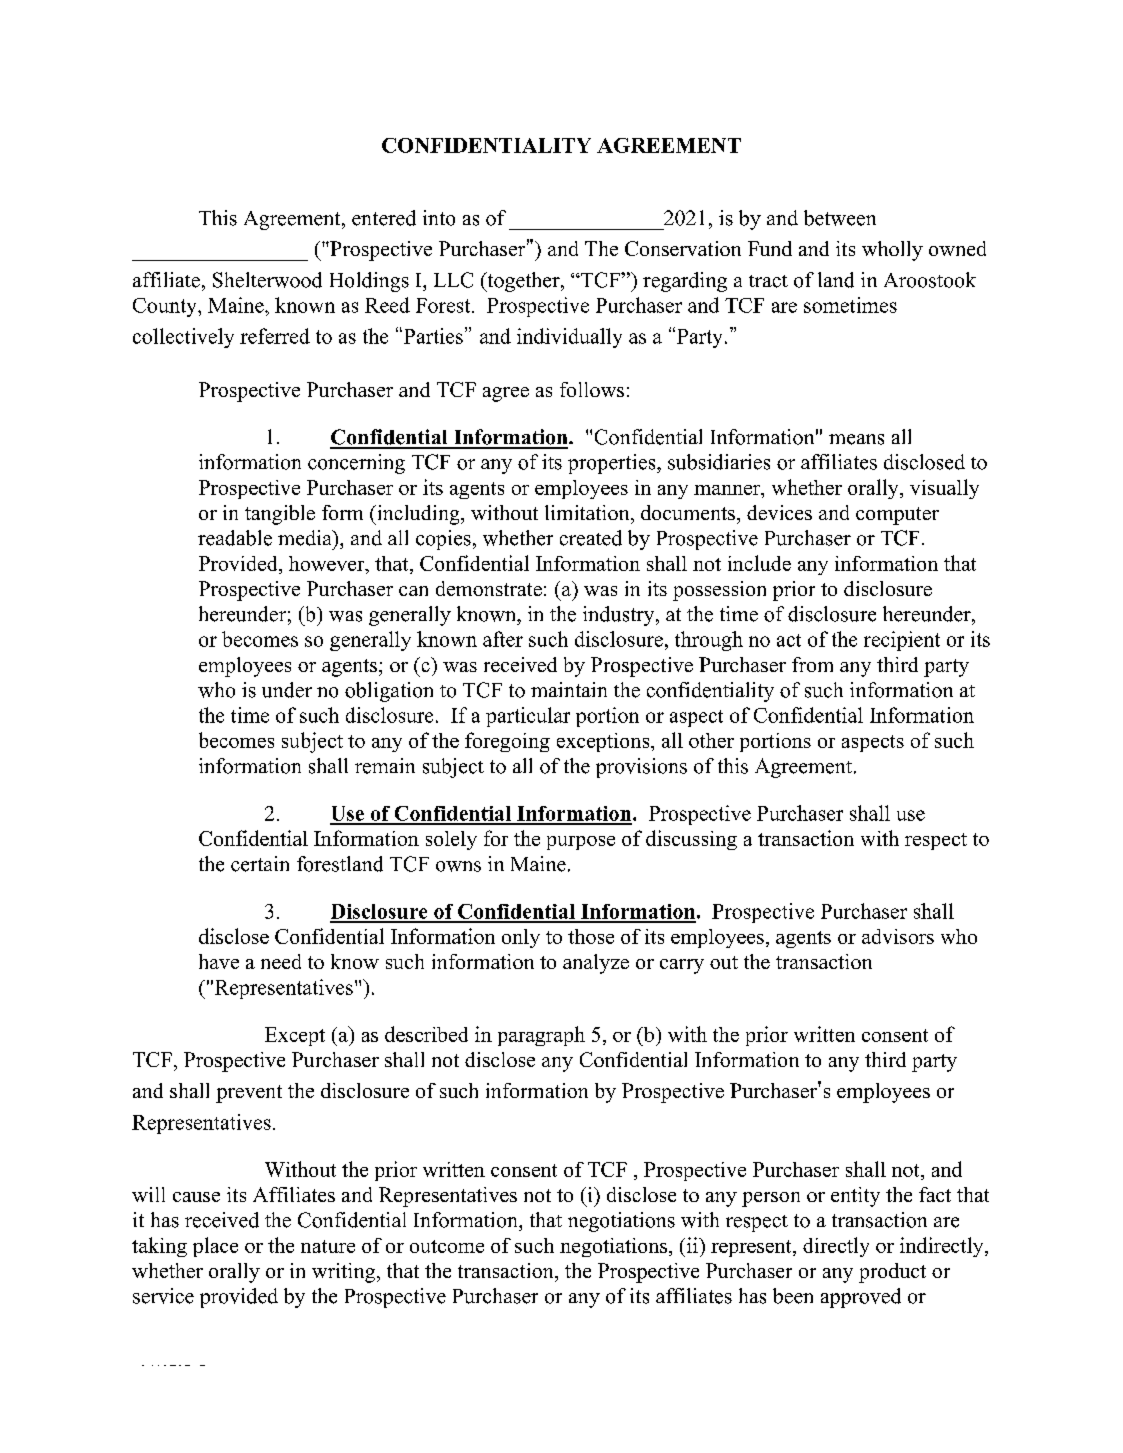 The height and width of the screenshot is (1453, 1123). I want to click on only, so click(521, 938).
